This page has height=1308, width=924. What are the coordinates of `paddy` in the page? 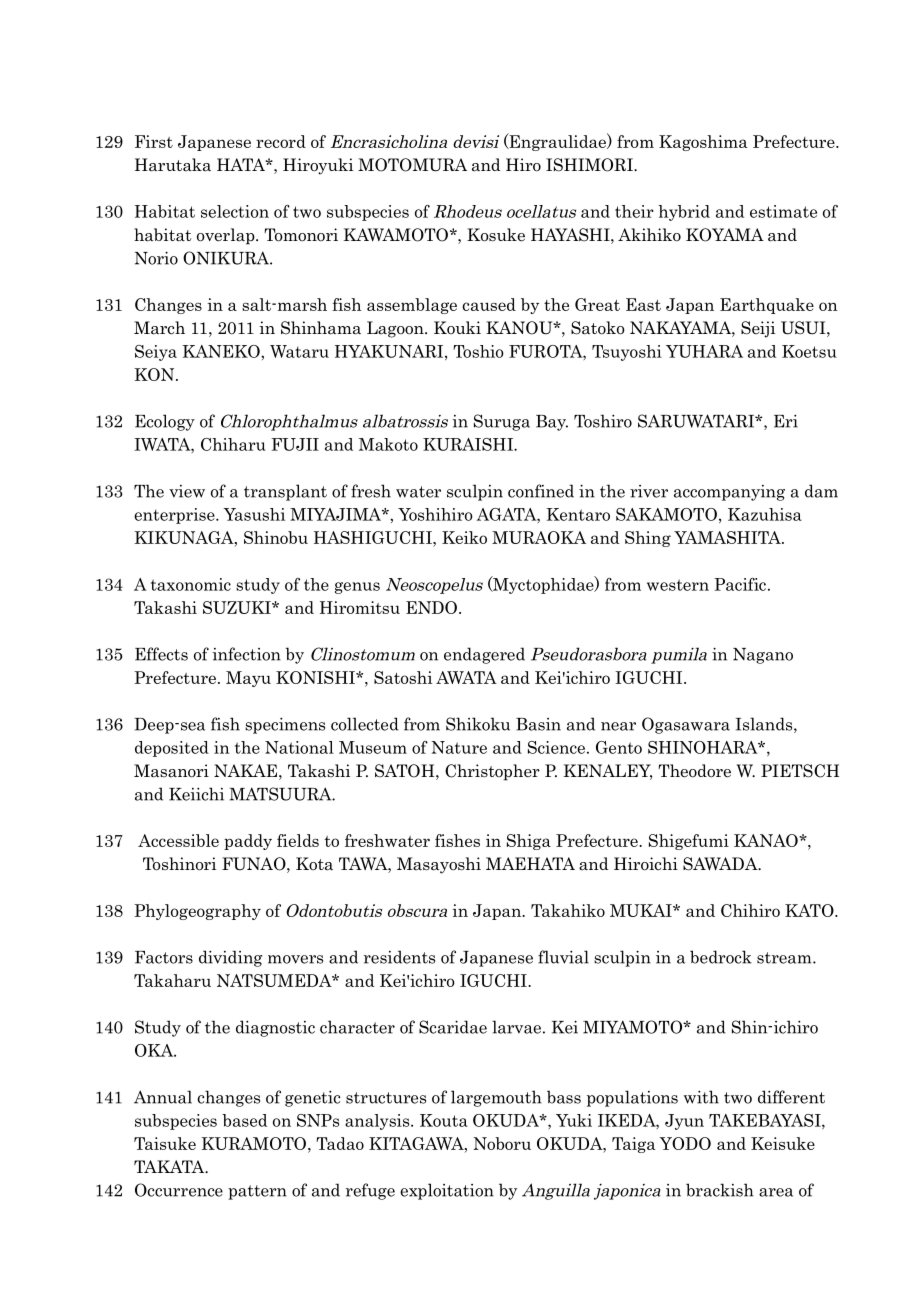 It's located at (248, 842).
